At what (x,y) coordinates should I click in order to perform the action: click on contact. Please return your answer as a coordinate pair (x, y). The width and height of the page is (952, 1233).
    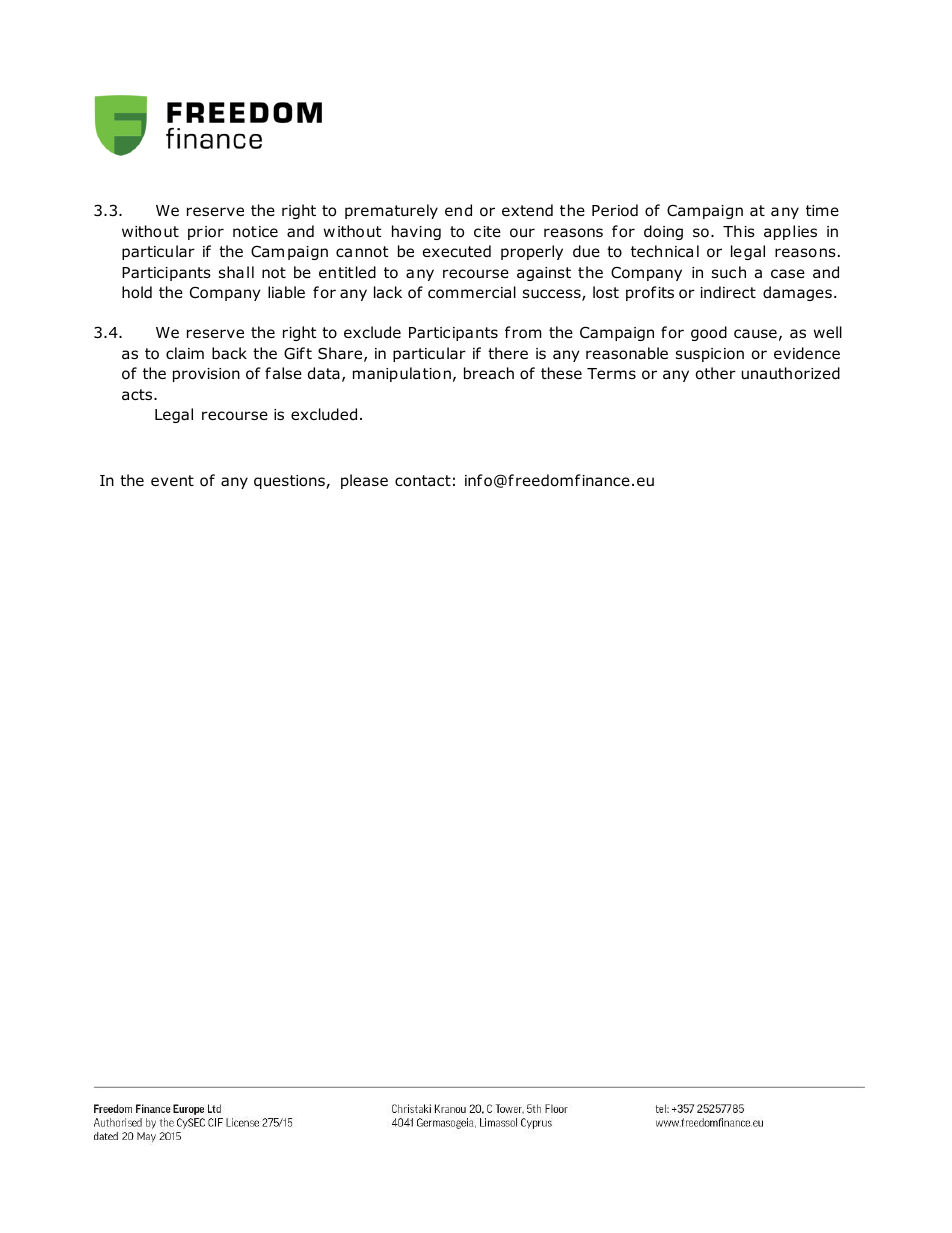
    Looking at the image, I should click on (423, 481).
